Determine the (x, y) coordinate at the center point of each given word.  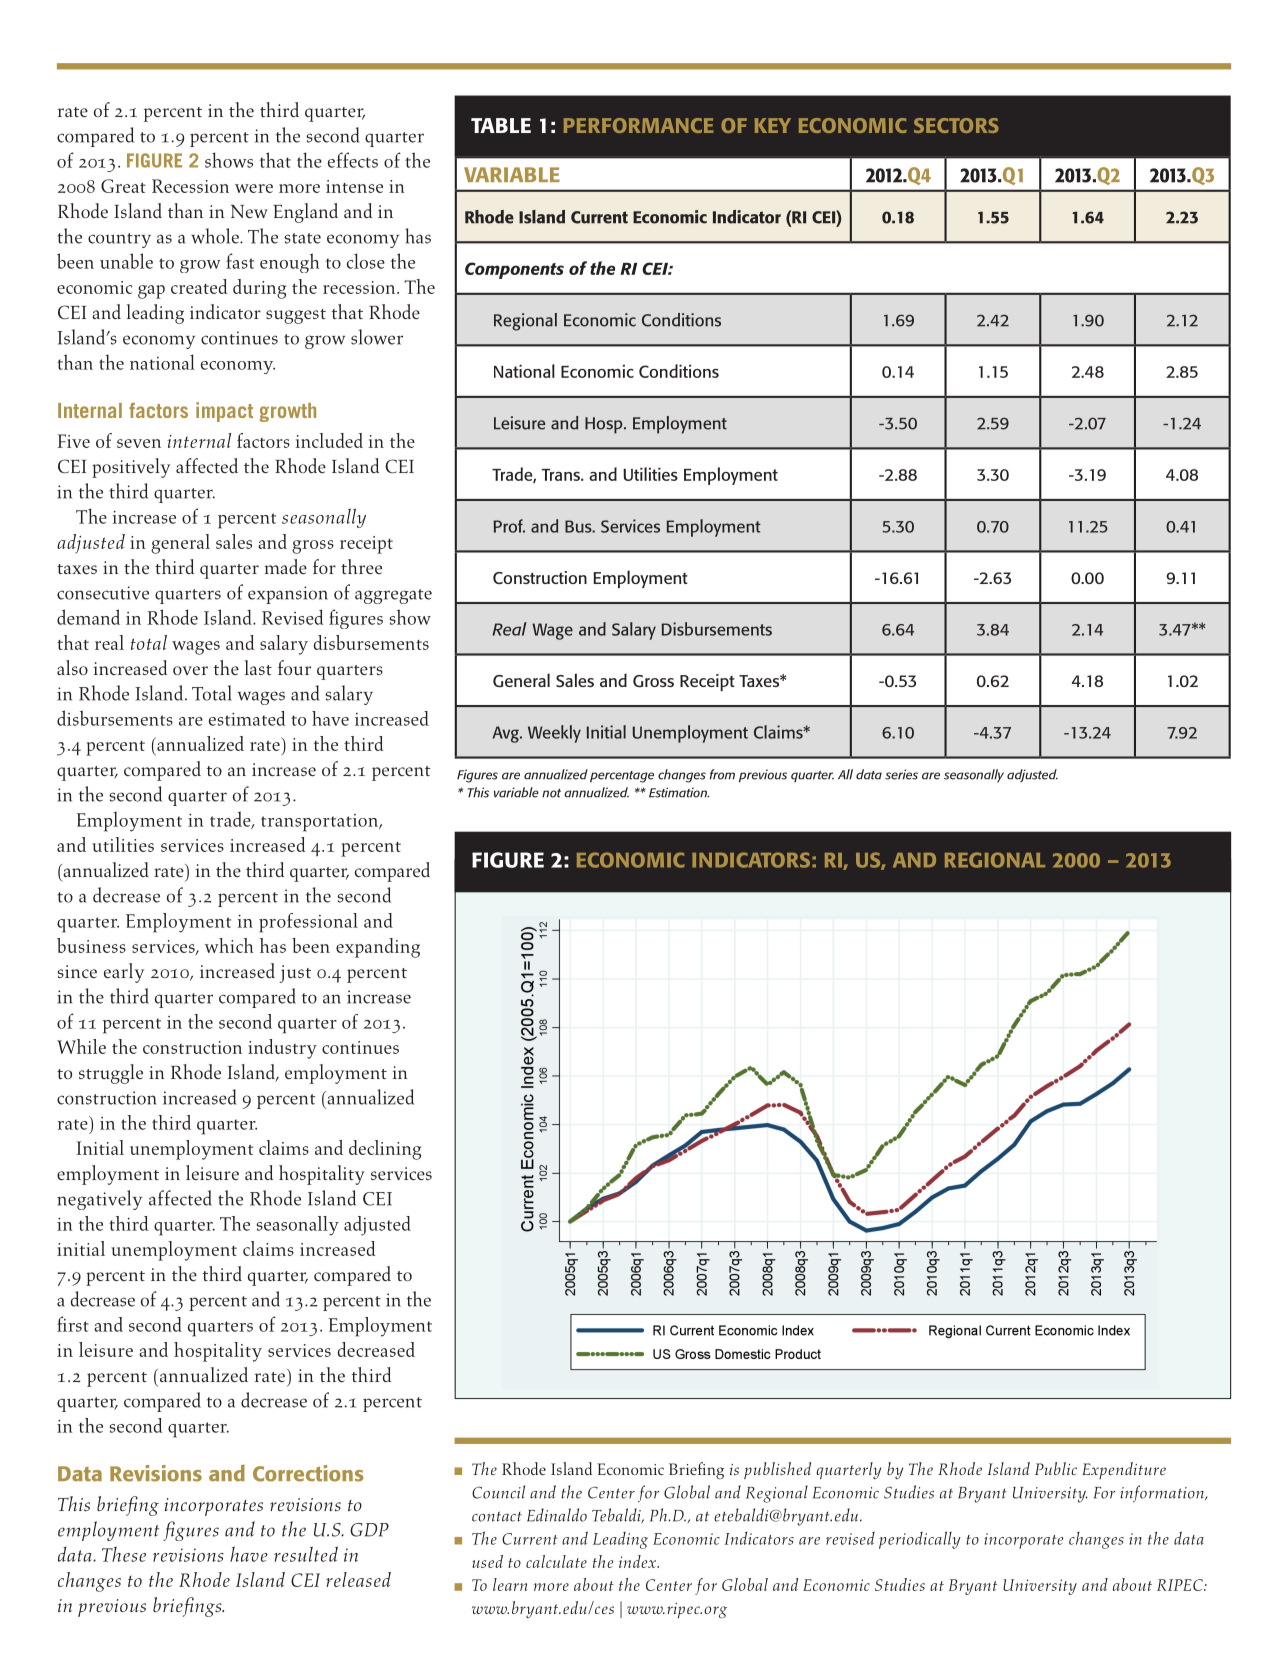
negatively (99, 1200)
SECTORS (956, 125)
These (124, 1554)
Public (1056, 1468)
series (901, 774)
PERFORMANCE (638, 125)
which (229, 945)
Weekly (554, 734)
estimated (247, 718)
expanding (378, 948)
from (722, 774)
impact (224, 412)
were (254, 188)
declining (385, 1150)
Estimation (679, 792)
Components (514, 270)
